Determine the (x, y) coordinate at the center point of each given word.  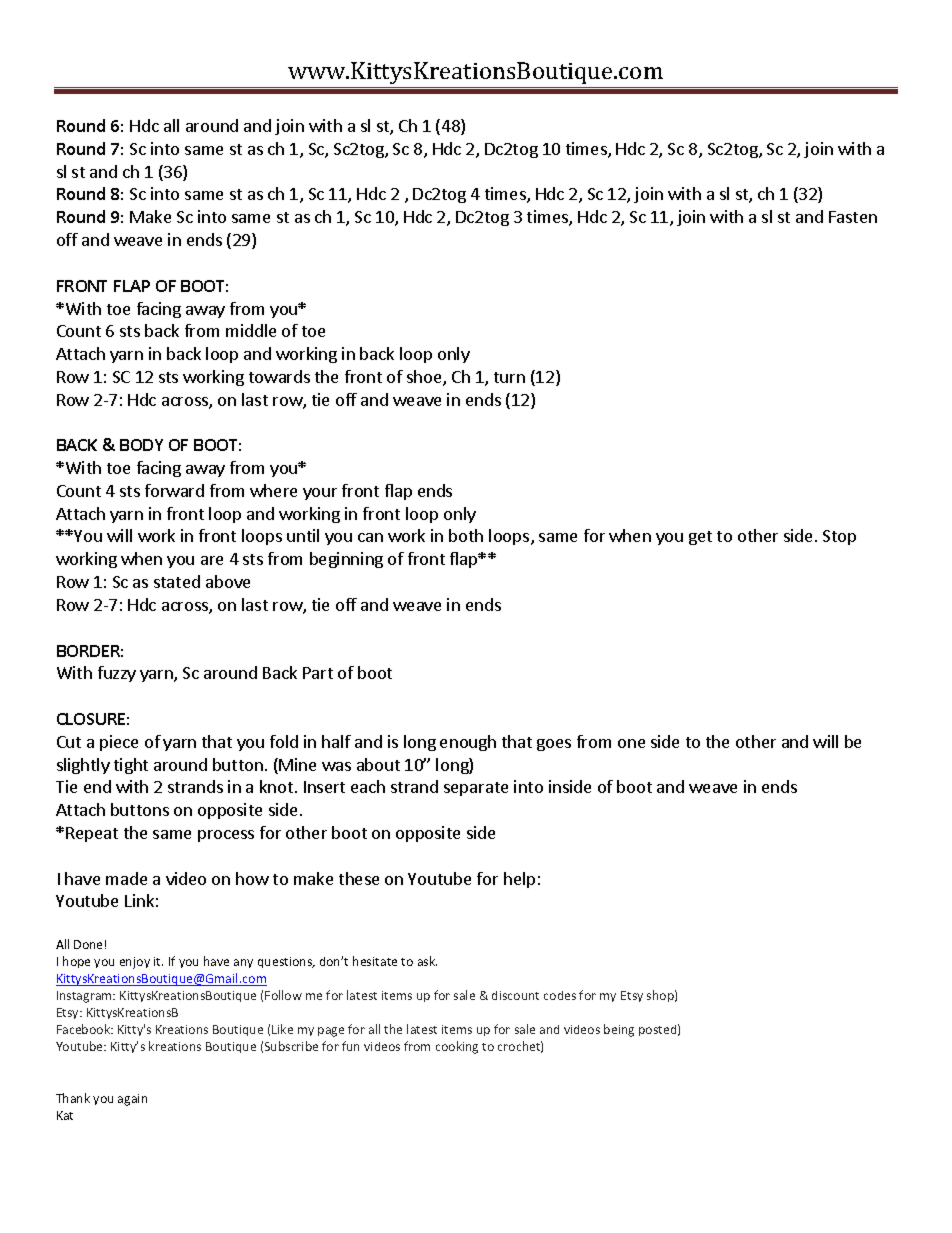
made (126, 878)
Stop (839, 537)
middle (251, 330)
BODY (141, 445)
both (466, 535)
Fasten (853, 217)
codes (560, 995)
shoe (425, 378)
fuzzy (117, 674)
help (519, 880)
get (700, 538)
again (132, 1100)
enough (468, 743)
